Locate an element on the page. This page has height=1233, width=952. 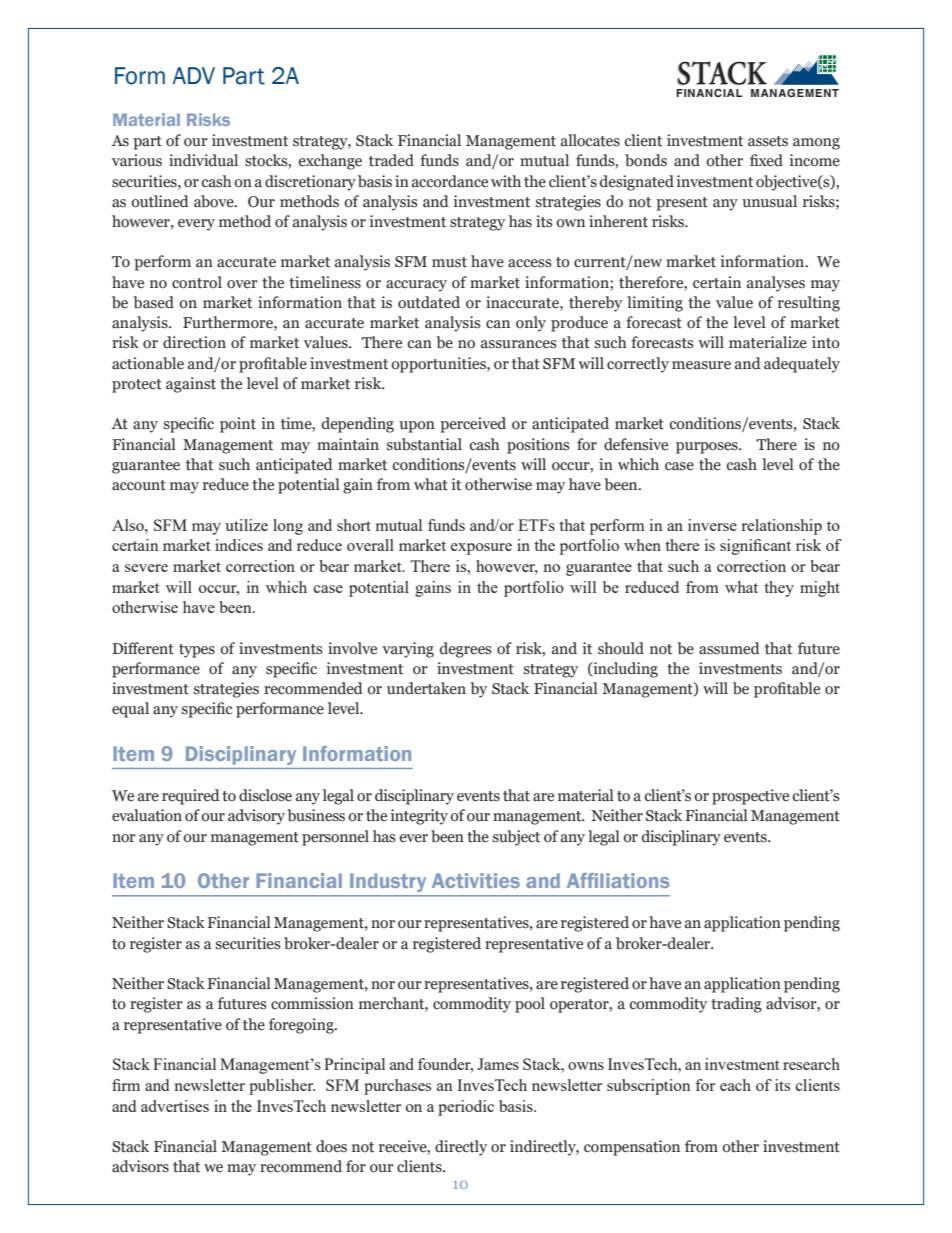
perceived is located at coordinates (473, 425).
